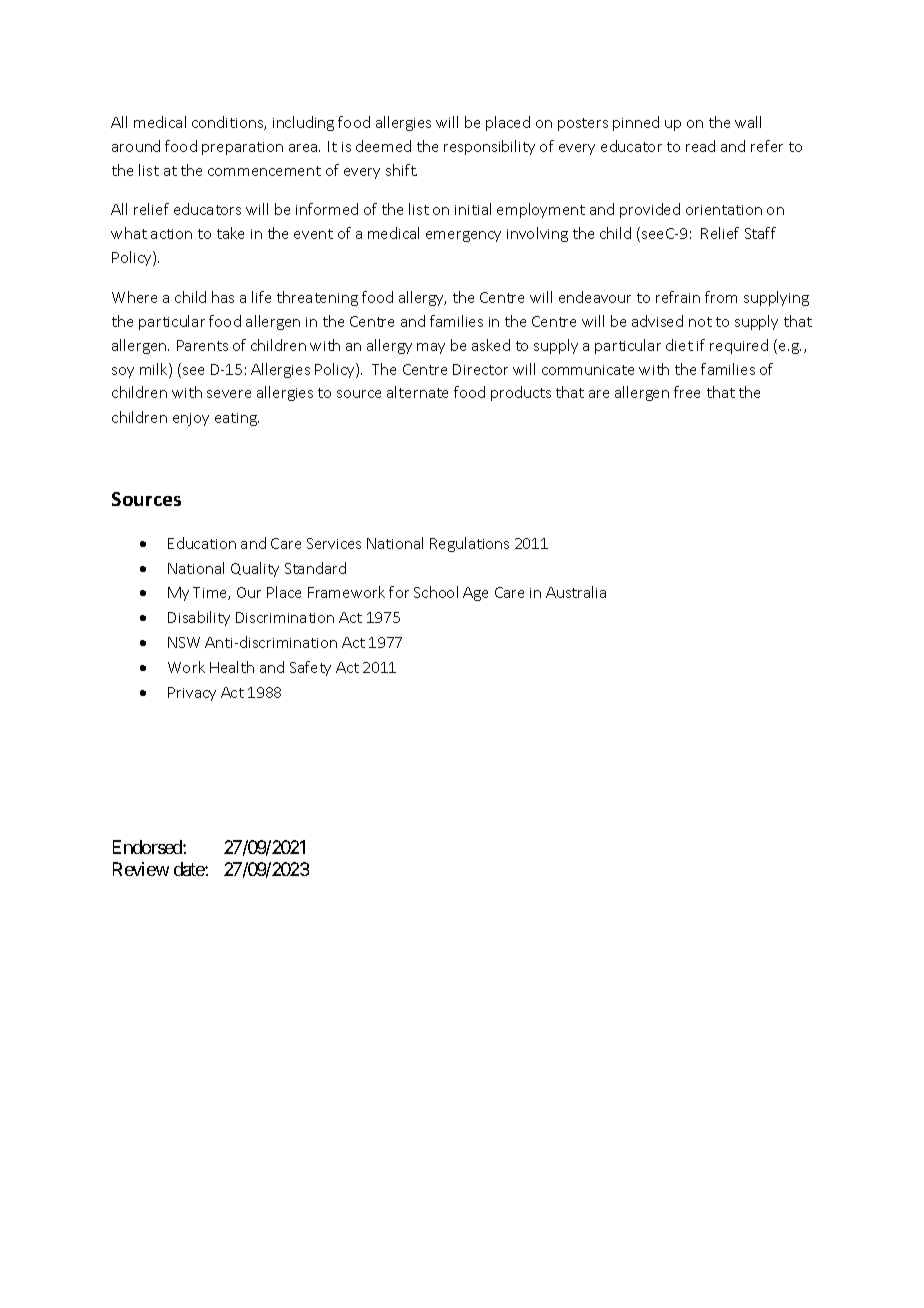 This screenshot has height=1308, width=924. What do you see at coordinates (700, 322) in the screenshot?
I see `not` at bounding box center [700, 322].
